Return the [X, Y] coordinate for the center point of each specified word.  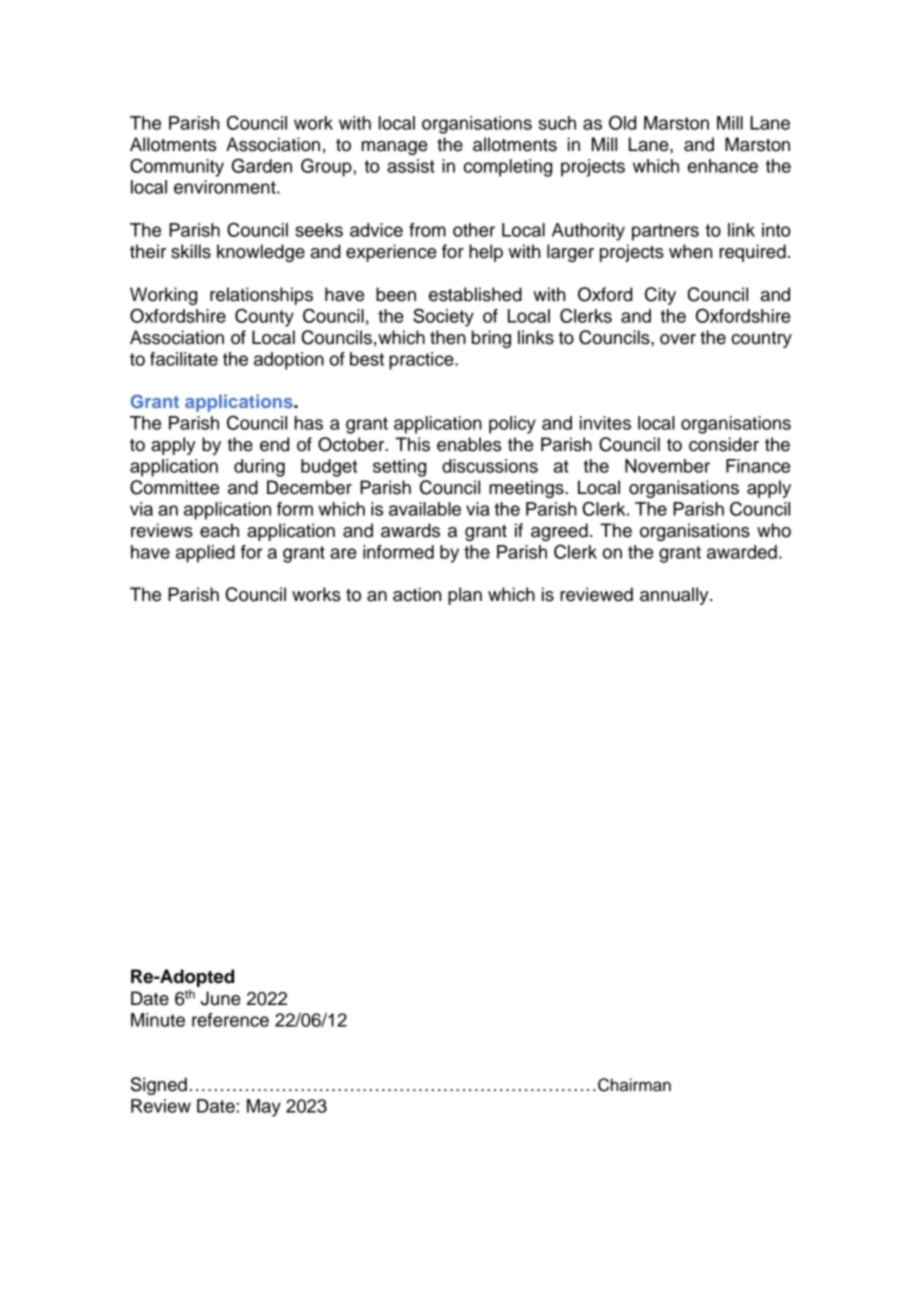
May [264, 1108]
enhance [723, 166]
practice [422, 361]
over [678, 339]
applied [205, 554]
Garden [262, 165]
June [221, 998]
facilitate [184, 359]
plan [465, 596]
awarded [742, 552]
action [417, 594]
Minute [158, 1020]
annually [675, 596]
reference [230, 1020]
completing [508, 168]
